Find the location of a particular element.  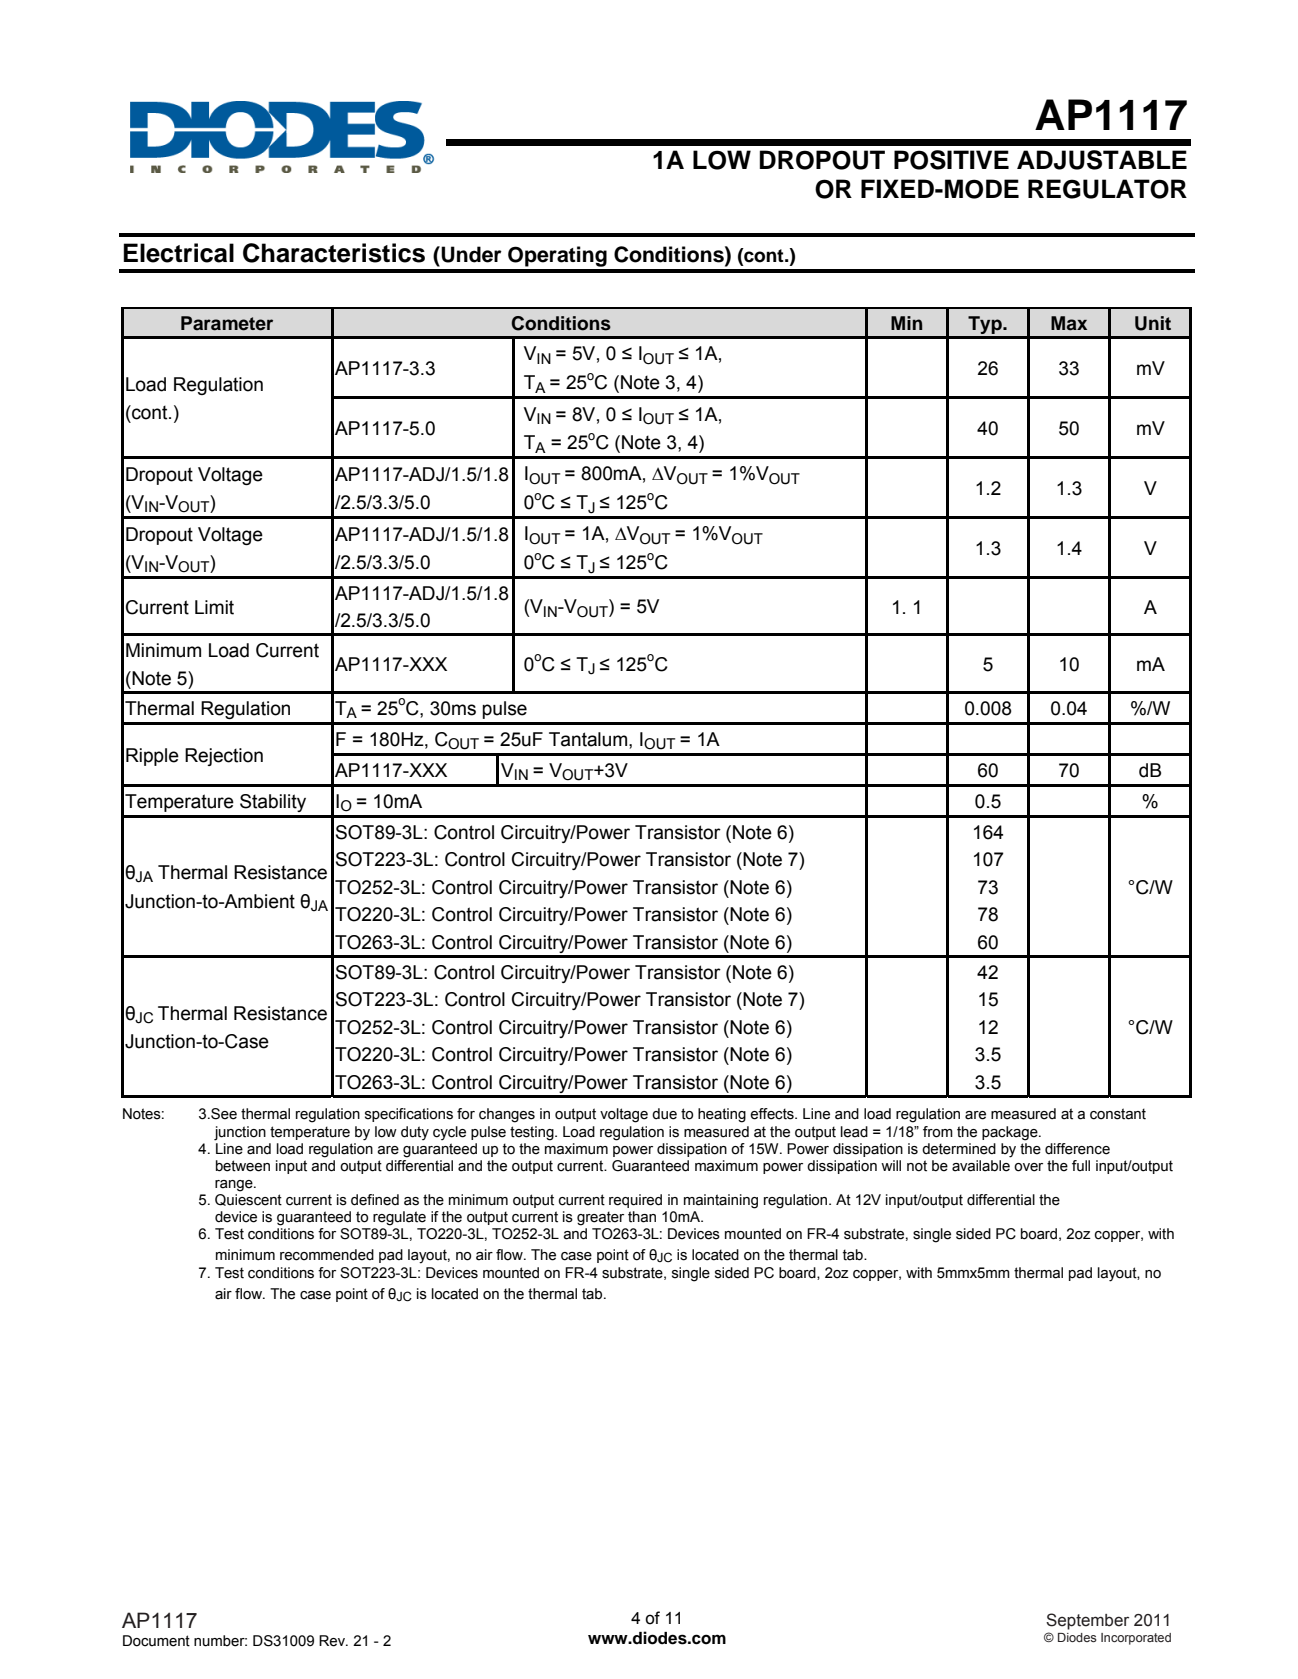

REGULATOR is located at coordinates (1107, 189).
